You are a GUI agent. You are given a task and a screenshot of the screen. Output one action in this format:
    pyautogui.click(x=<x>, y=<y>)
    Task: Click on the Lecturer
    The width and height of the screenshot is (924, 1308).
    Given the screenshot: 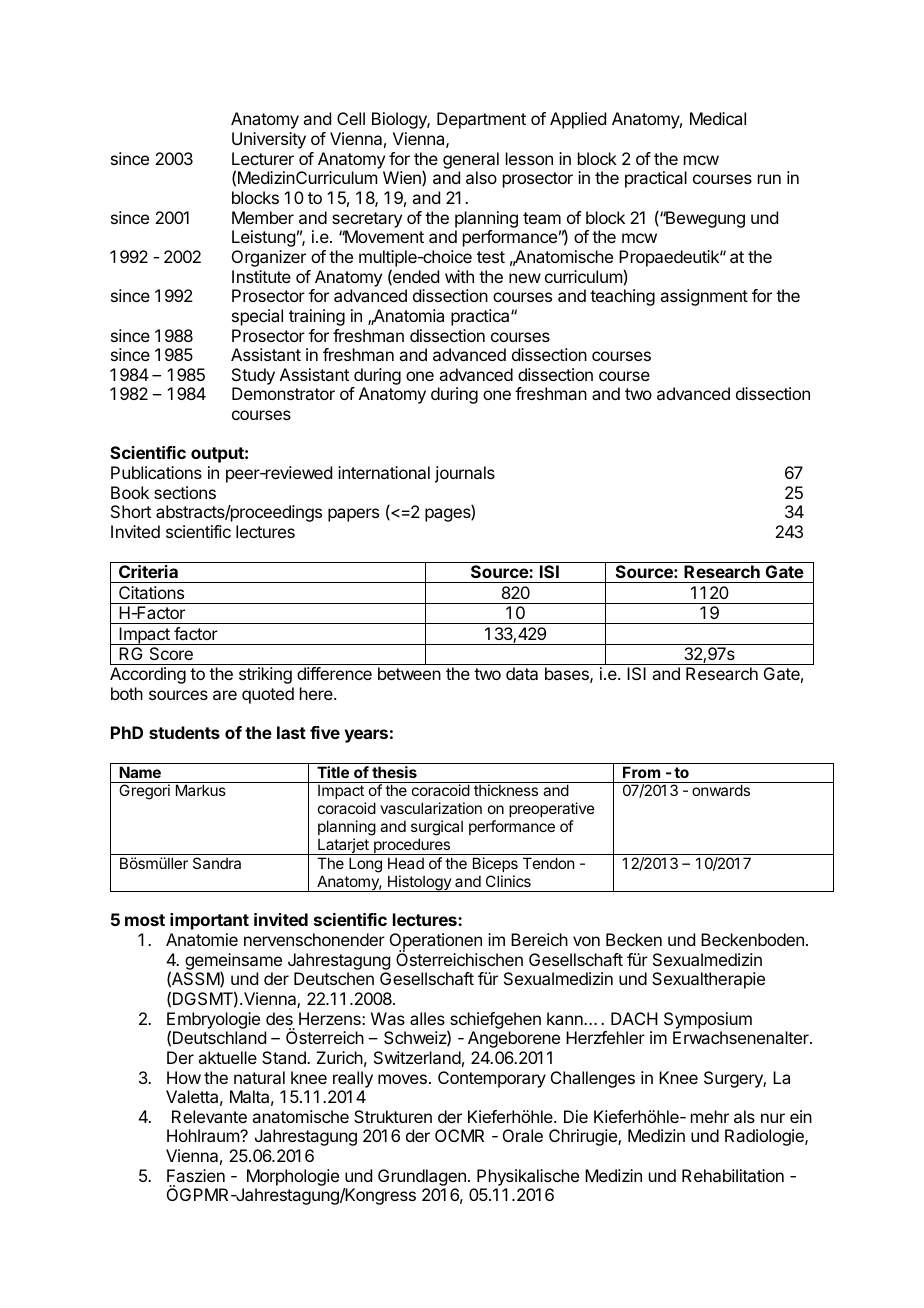 What is the action you would take?
    pyautogui.click(x=263, y=158)
